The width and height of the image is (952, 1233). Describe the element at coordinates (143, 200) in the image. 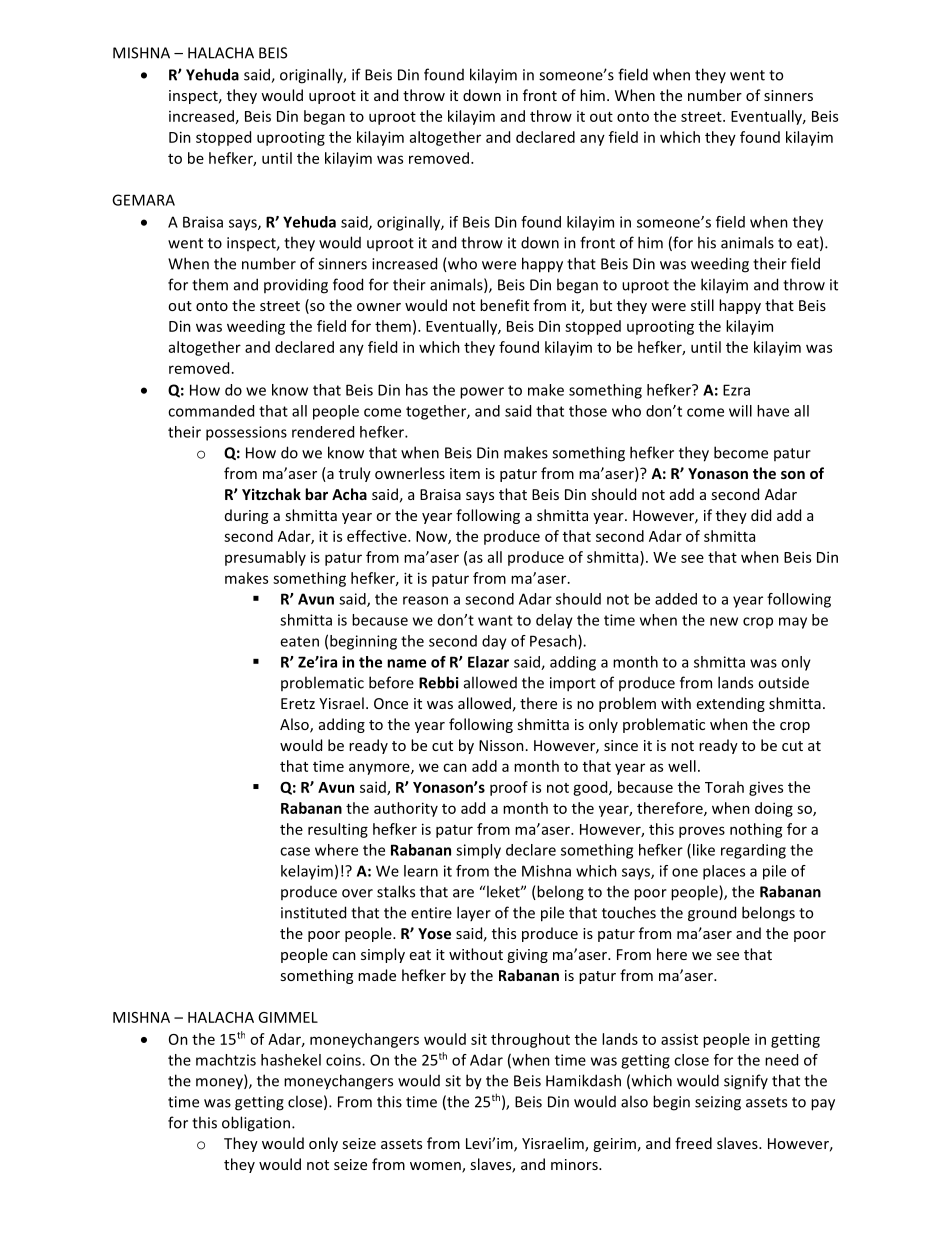

I see `GEMARA` at that location.
